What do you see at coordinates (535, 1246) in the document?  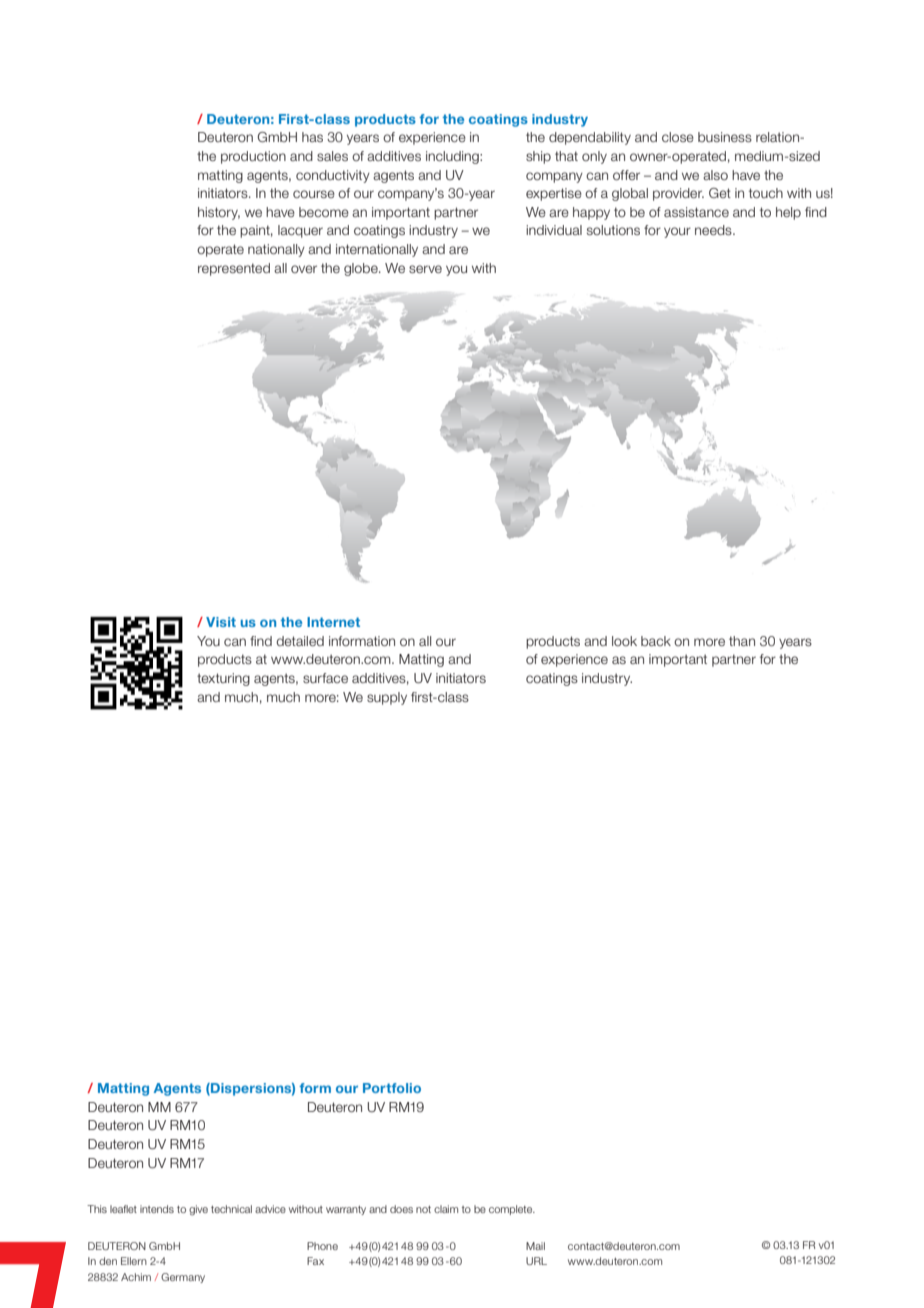 I see `Mail` at bounding box center [535, 1246].
